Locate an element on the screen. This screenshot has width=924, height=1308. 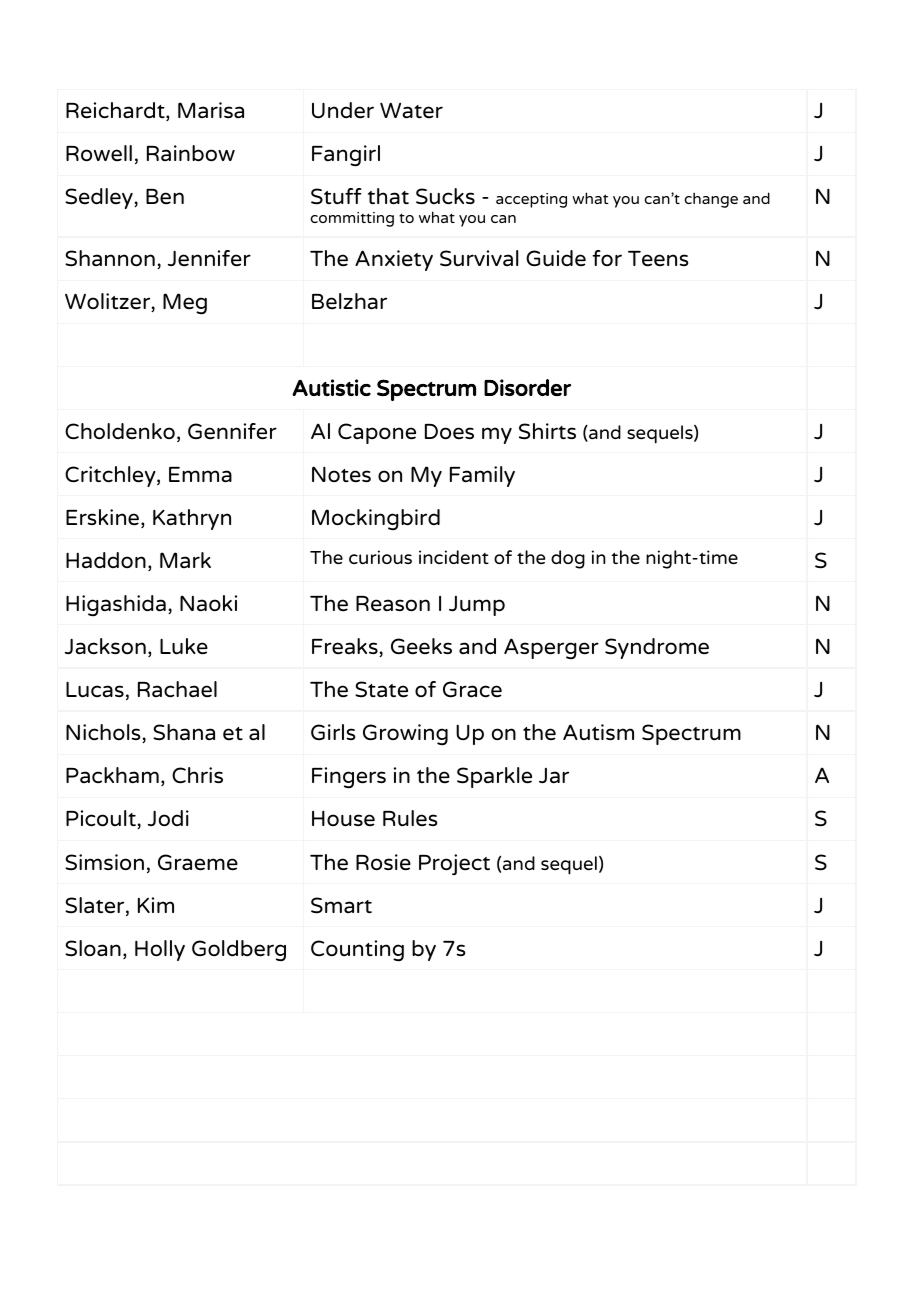
Growing is located at coordinates (405, 735).
